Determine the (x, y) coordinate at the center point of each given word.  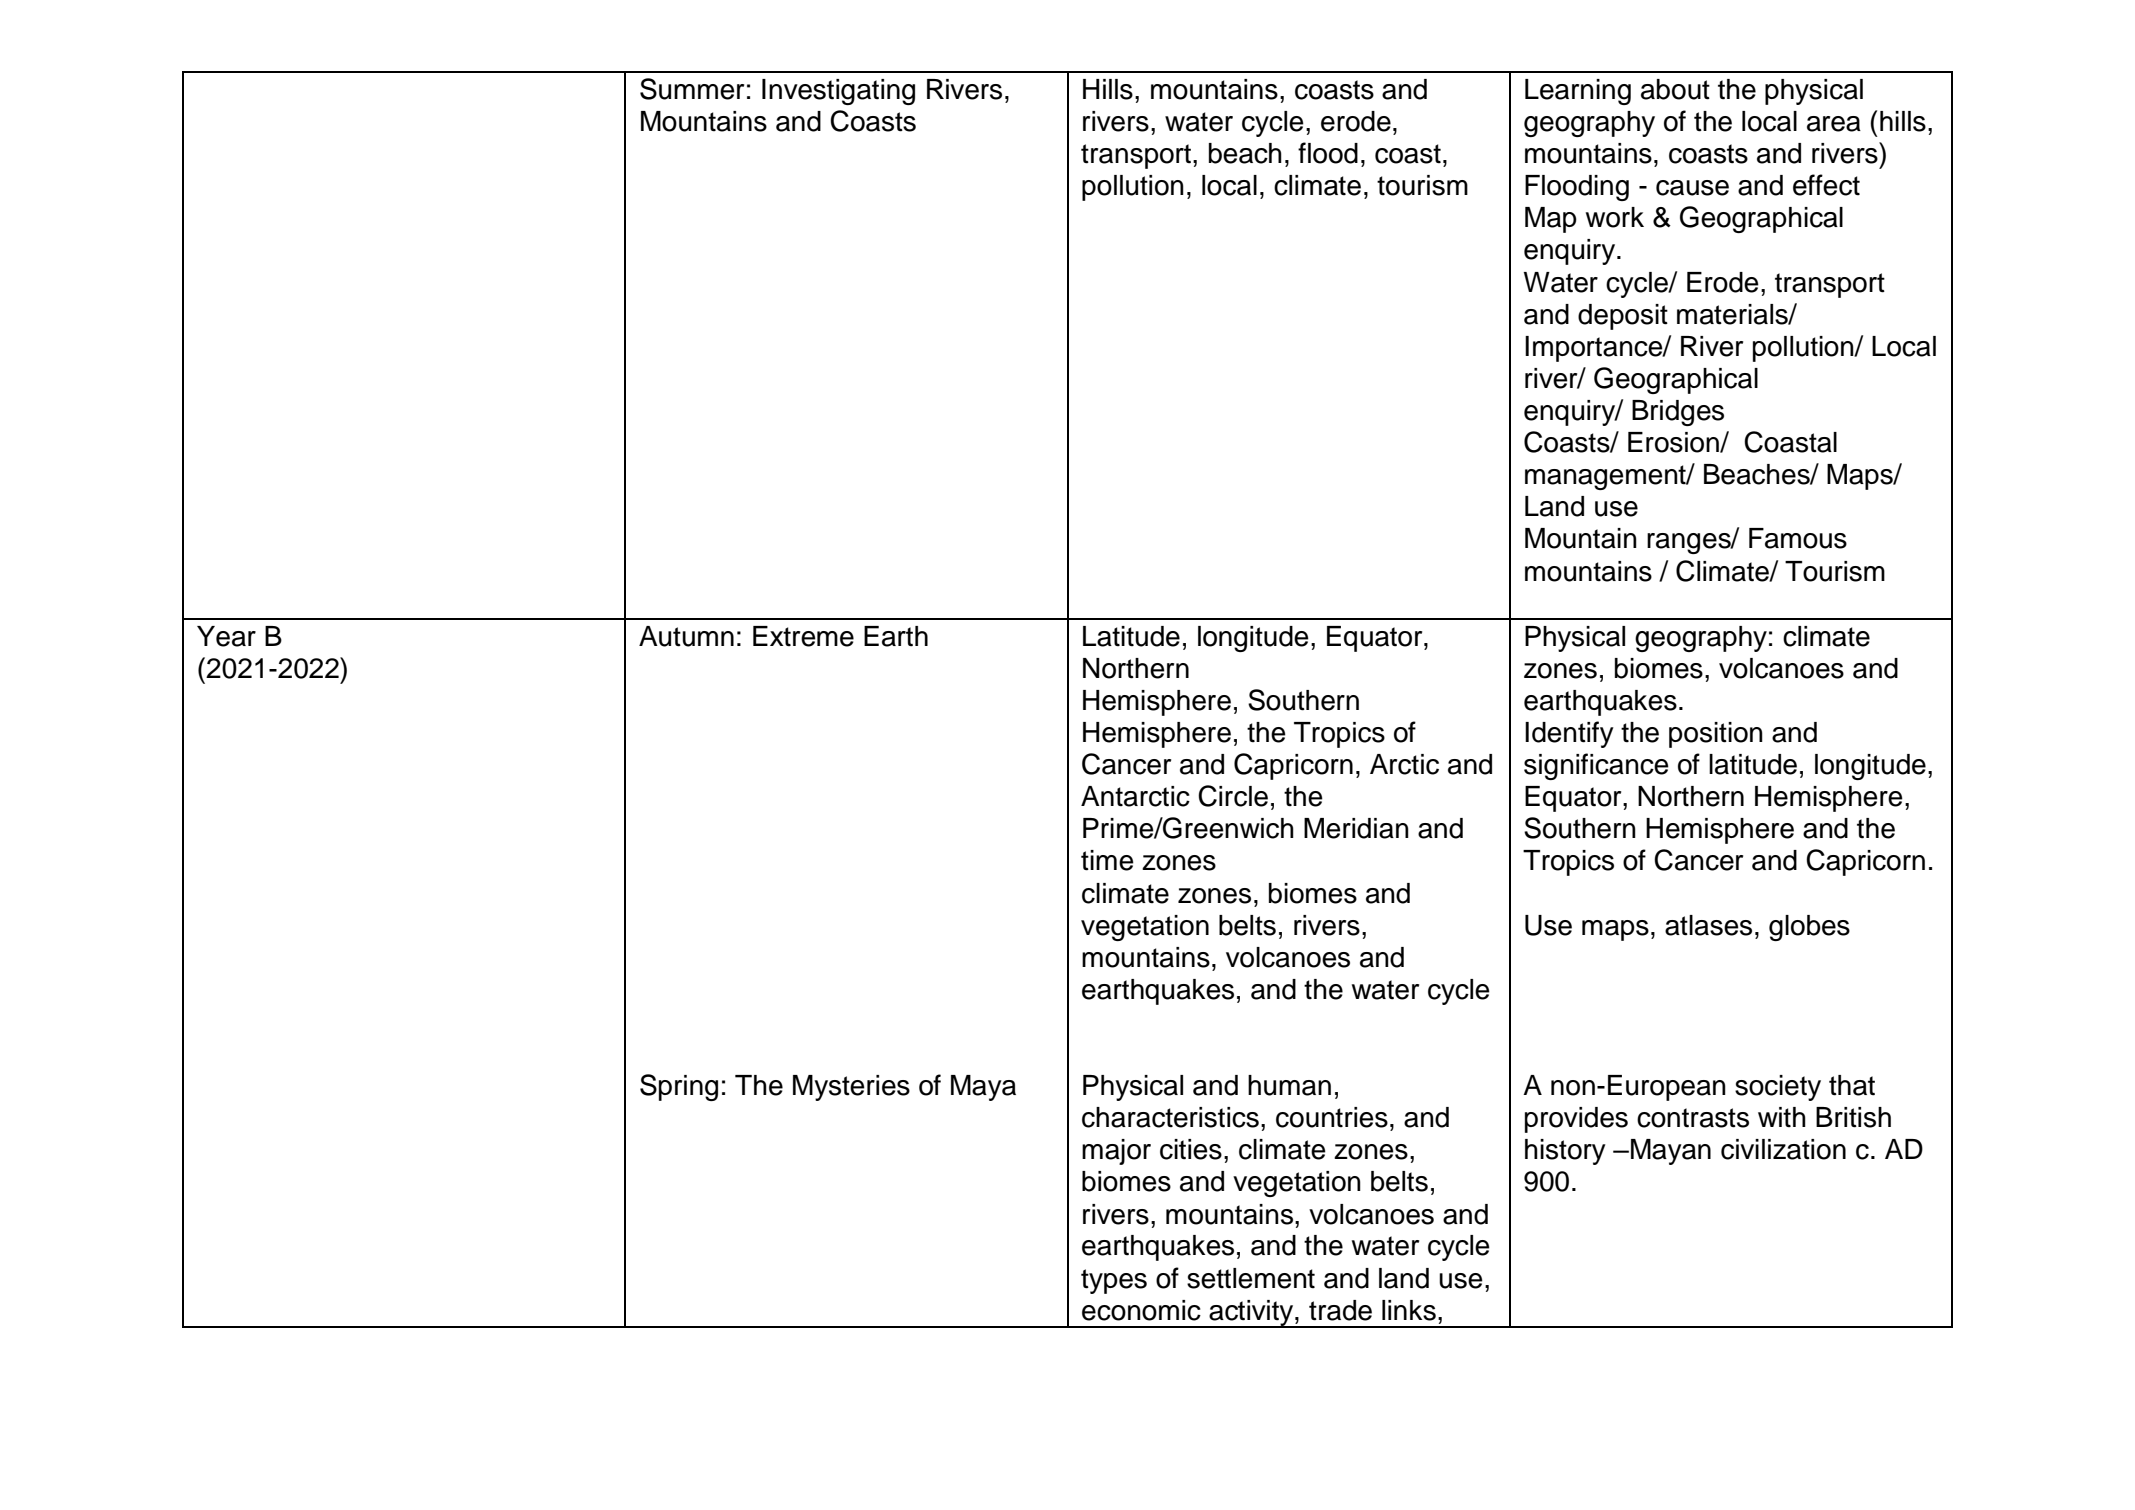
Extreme (803, 636)
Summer (692, 89)
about (1675, 89)
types (1114, 1281)
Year (226, 636)
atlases (1708, 925)
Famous (1798, 538)
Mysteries (851, 1088)
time (1107, 860)
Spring (679, 1087)
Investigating (838, 92)
